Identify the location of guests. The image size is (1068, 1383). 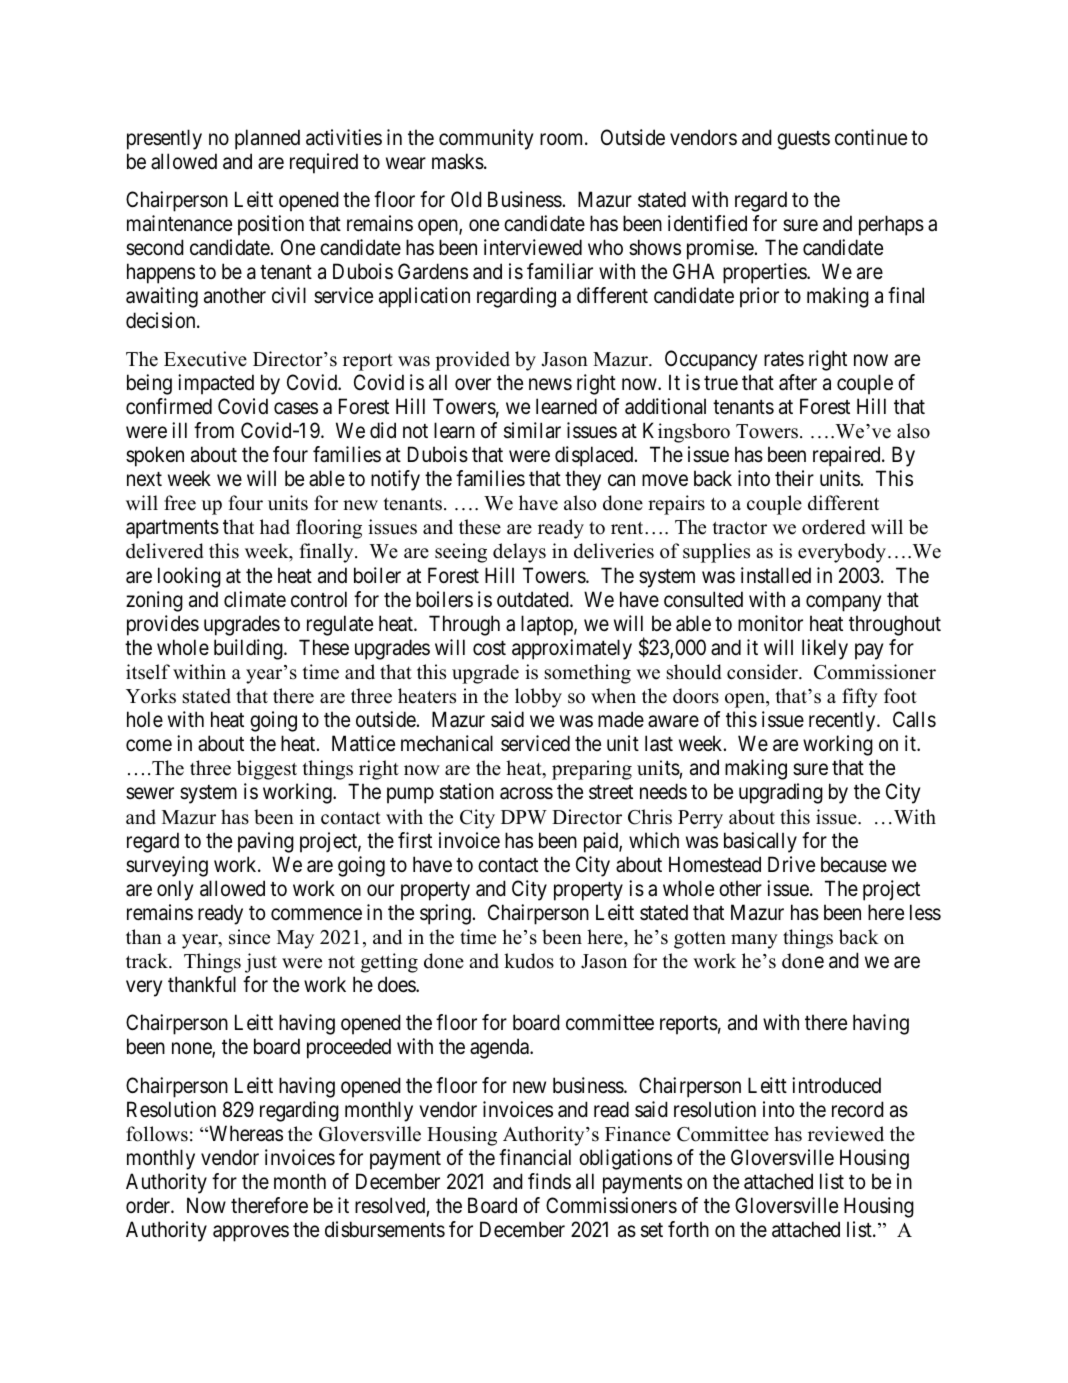
(803, 140).
